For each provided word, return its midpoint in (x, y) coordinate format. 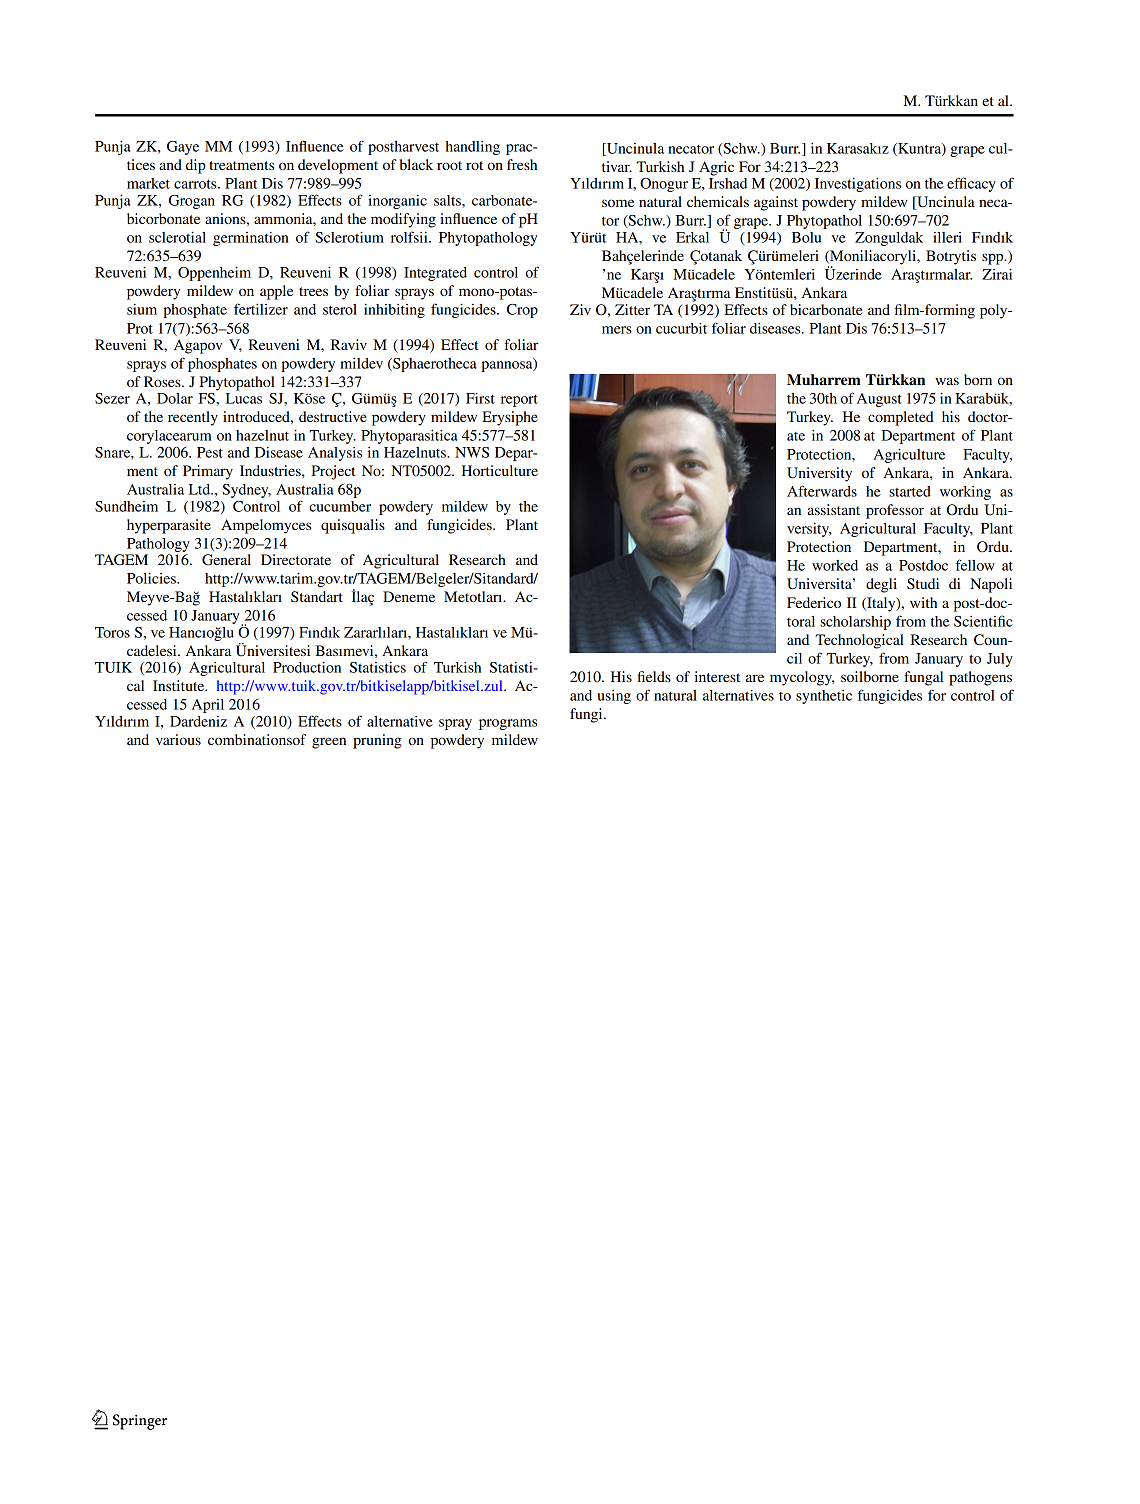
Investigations (858, 184)
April (208, 706)
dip (196, 166)
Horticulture (499, 470)
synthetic (824, 697)
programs (508, 724)
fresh (522, 164)
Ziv (580, 309)
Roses (163, 381)
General (226, 560)
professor (895, 511)
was (947, 381)
